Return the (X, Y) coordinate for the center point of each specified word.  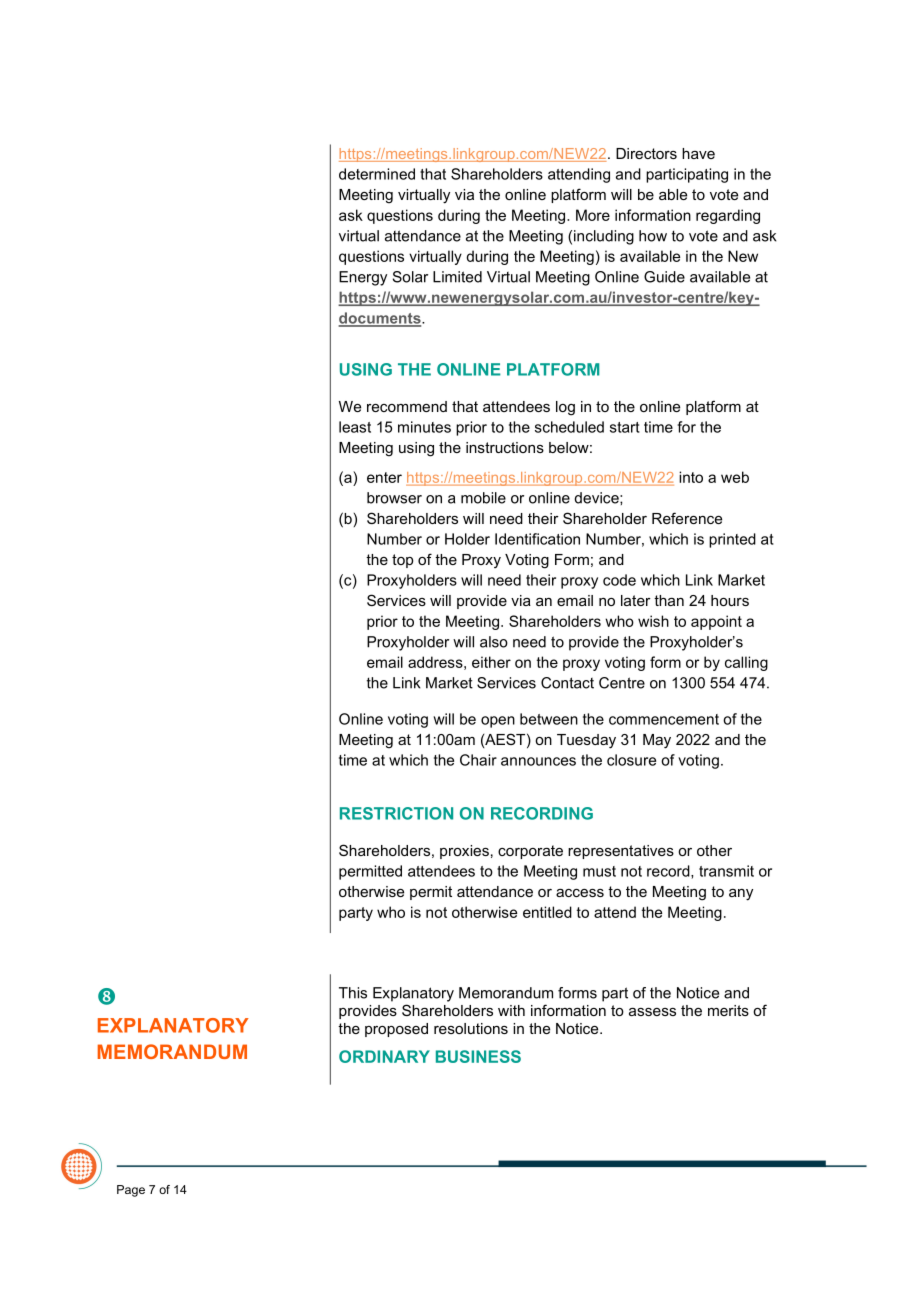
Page (131, 1191)
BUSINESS (478, 1056)
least (355, 427)
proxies (464, 852)
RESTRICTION (396, 813)
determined (377, 174)
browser (394, 498)
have (698, 153)
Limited (457, 277)
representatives (621, 852)
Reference (687, 518)
